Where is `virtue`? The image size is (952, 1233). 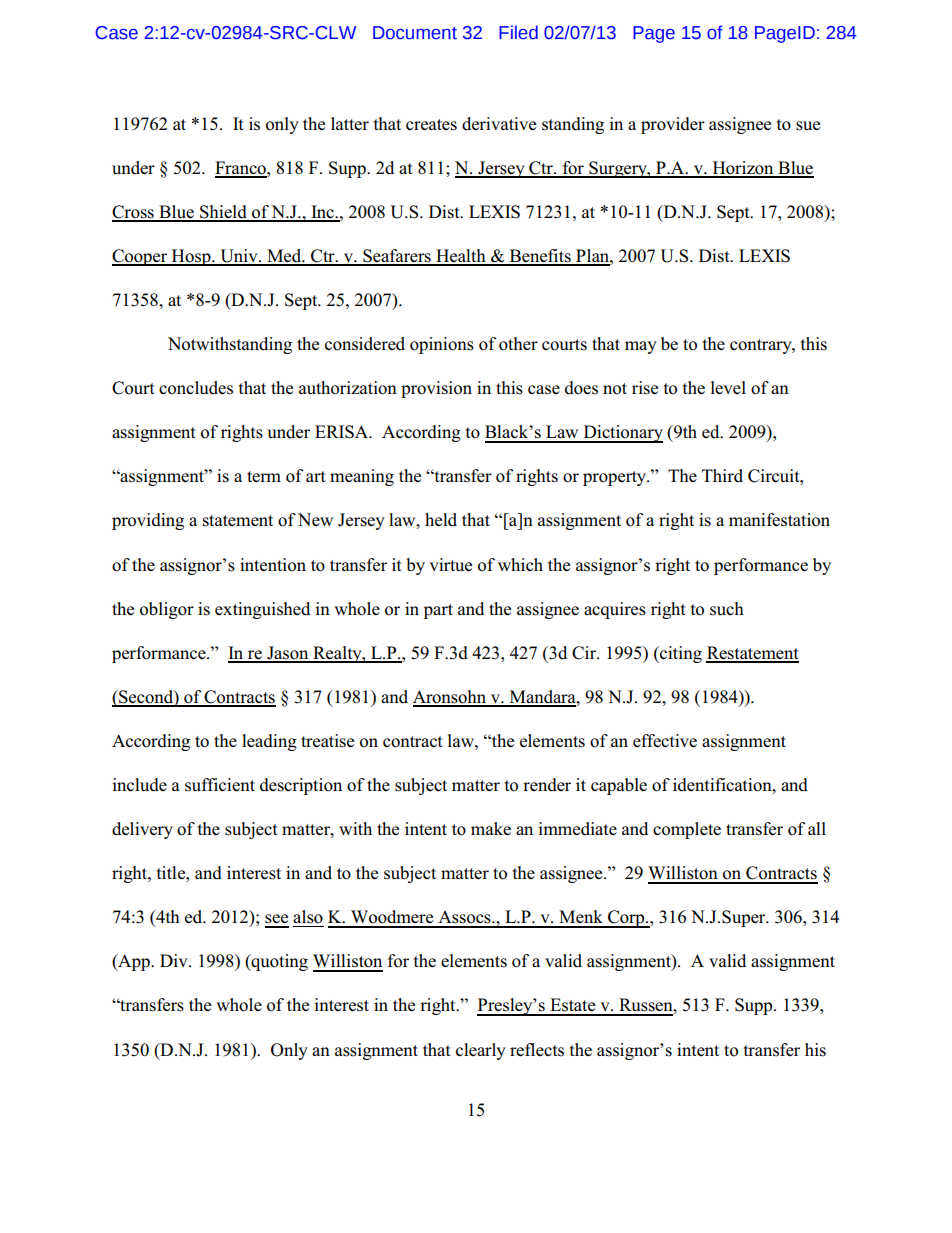
virtue is located at coordinates (450, 565).
